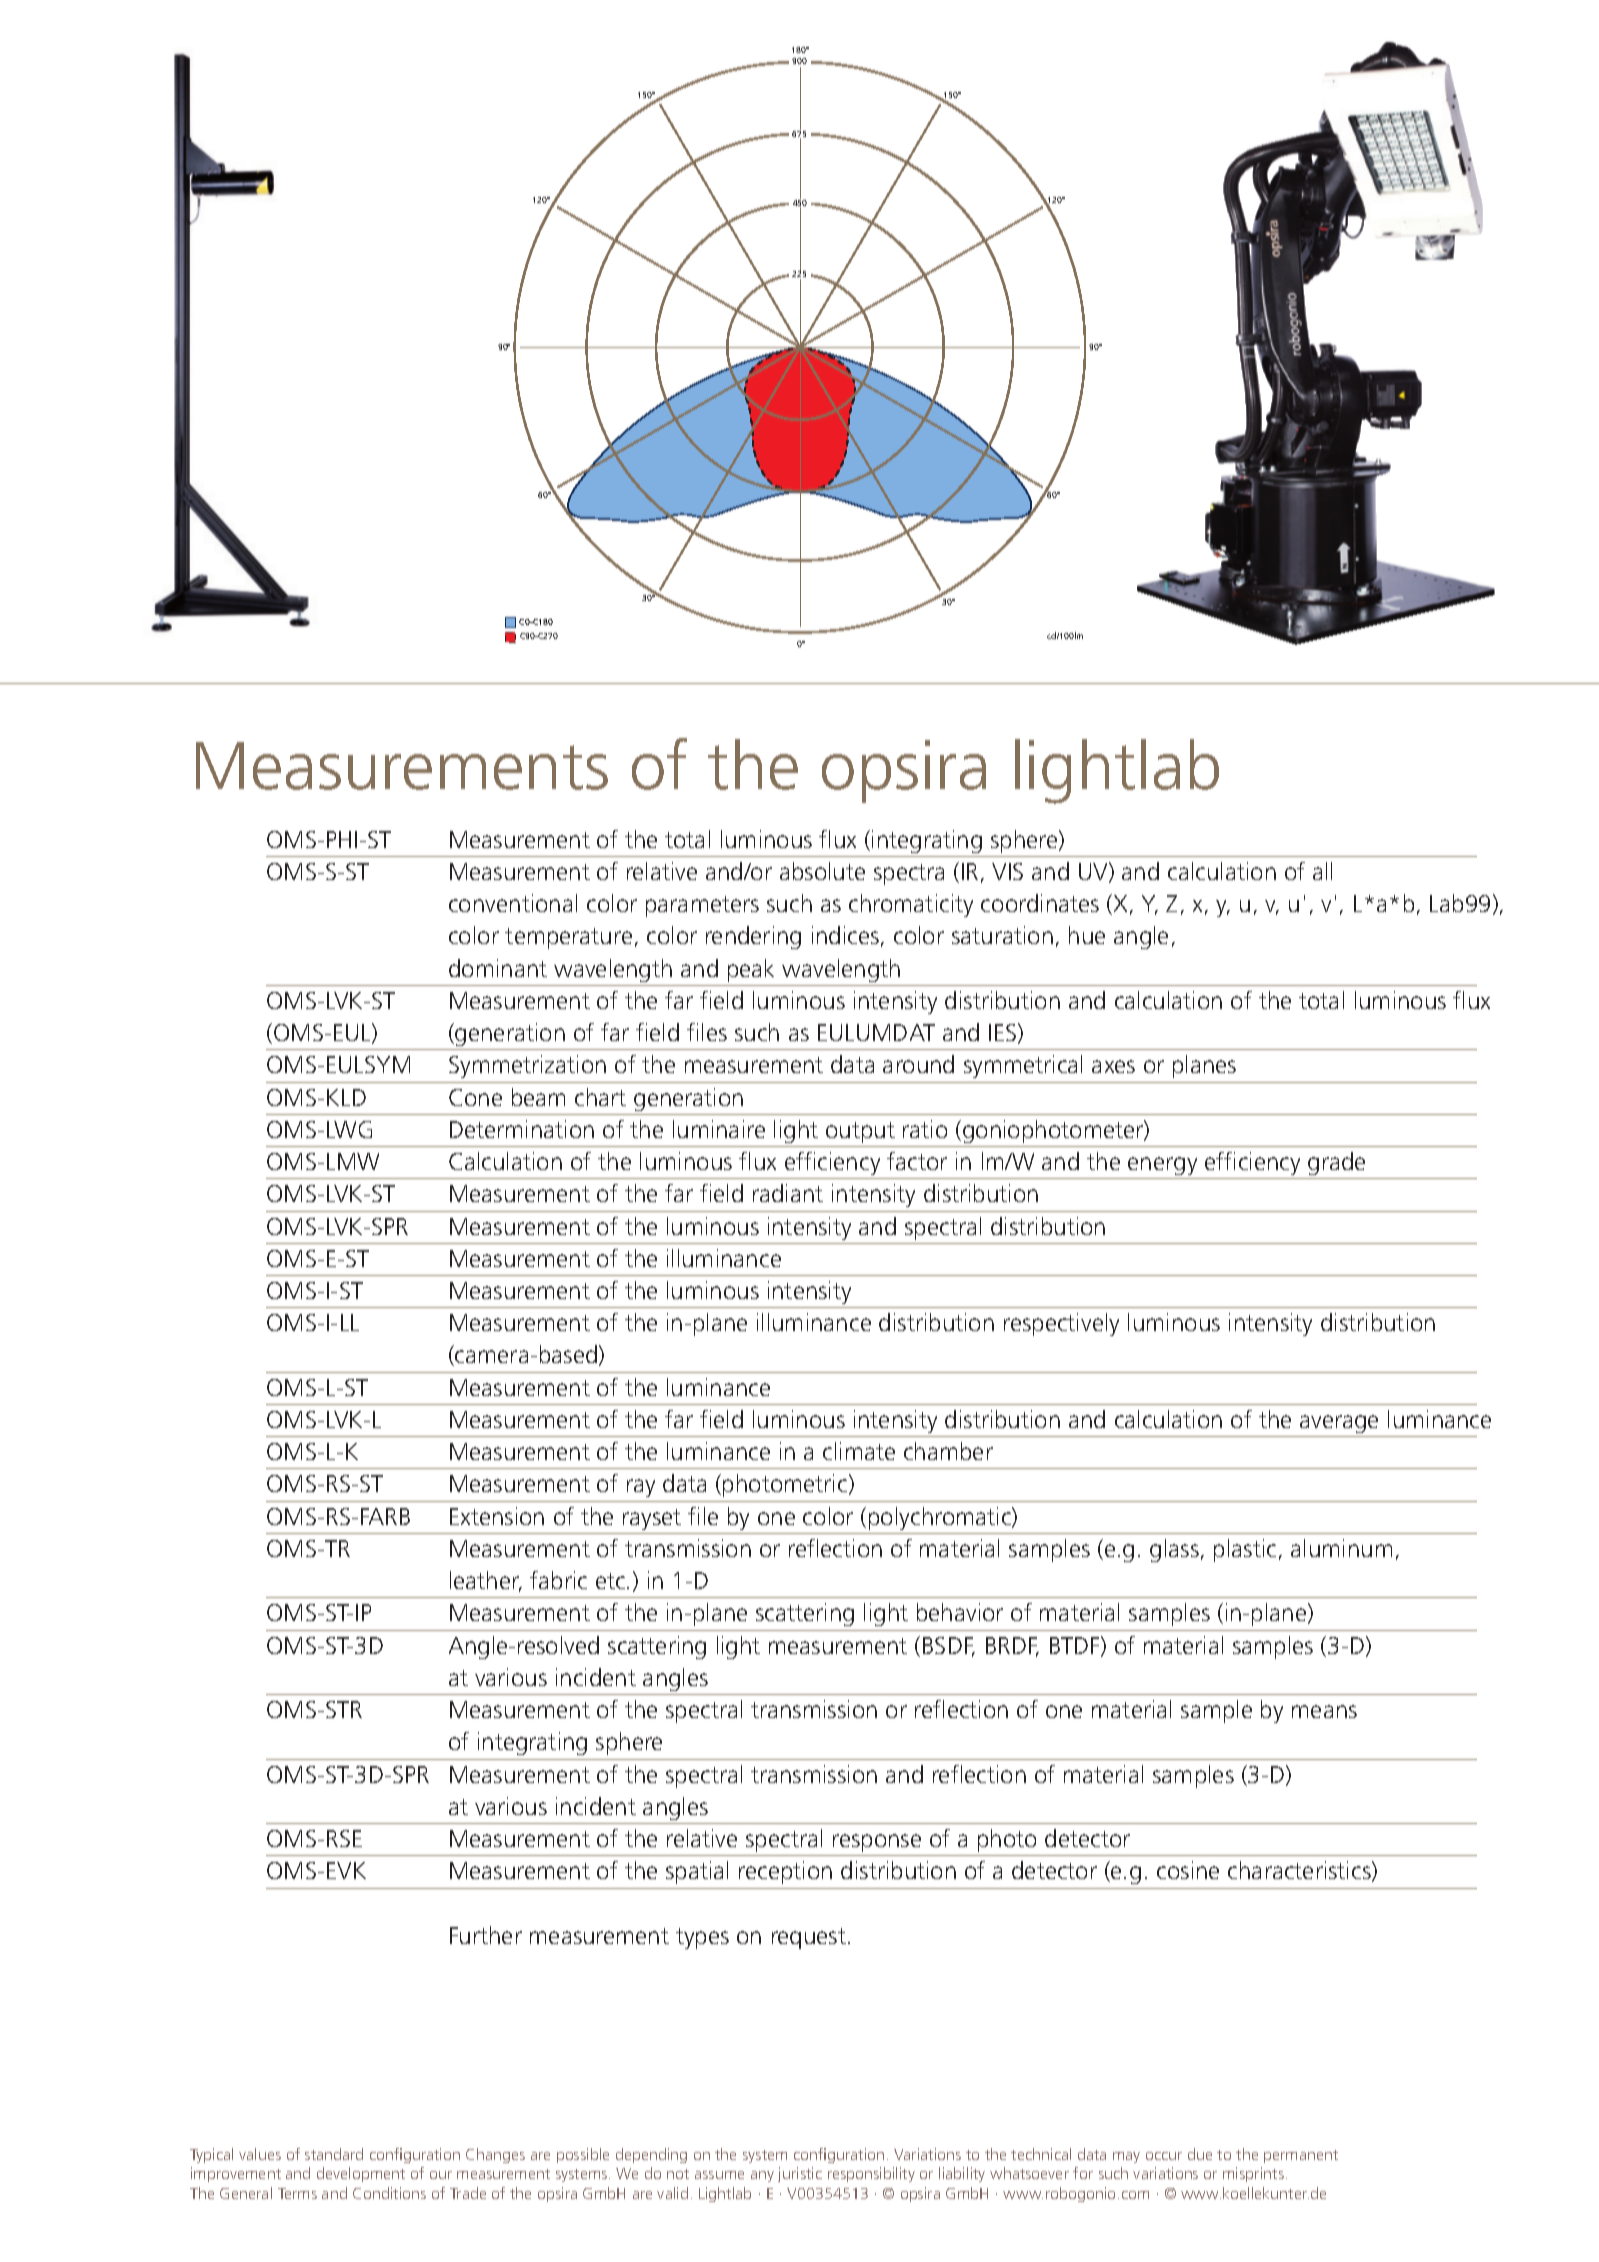  Describe the element at coordinates (334, 2154) in the image. I see `standard` at that location.
